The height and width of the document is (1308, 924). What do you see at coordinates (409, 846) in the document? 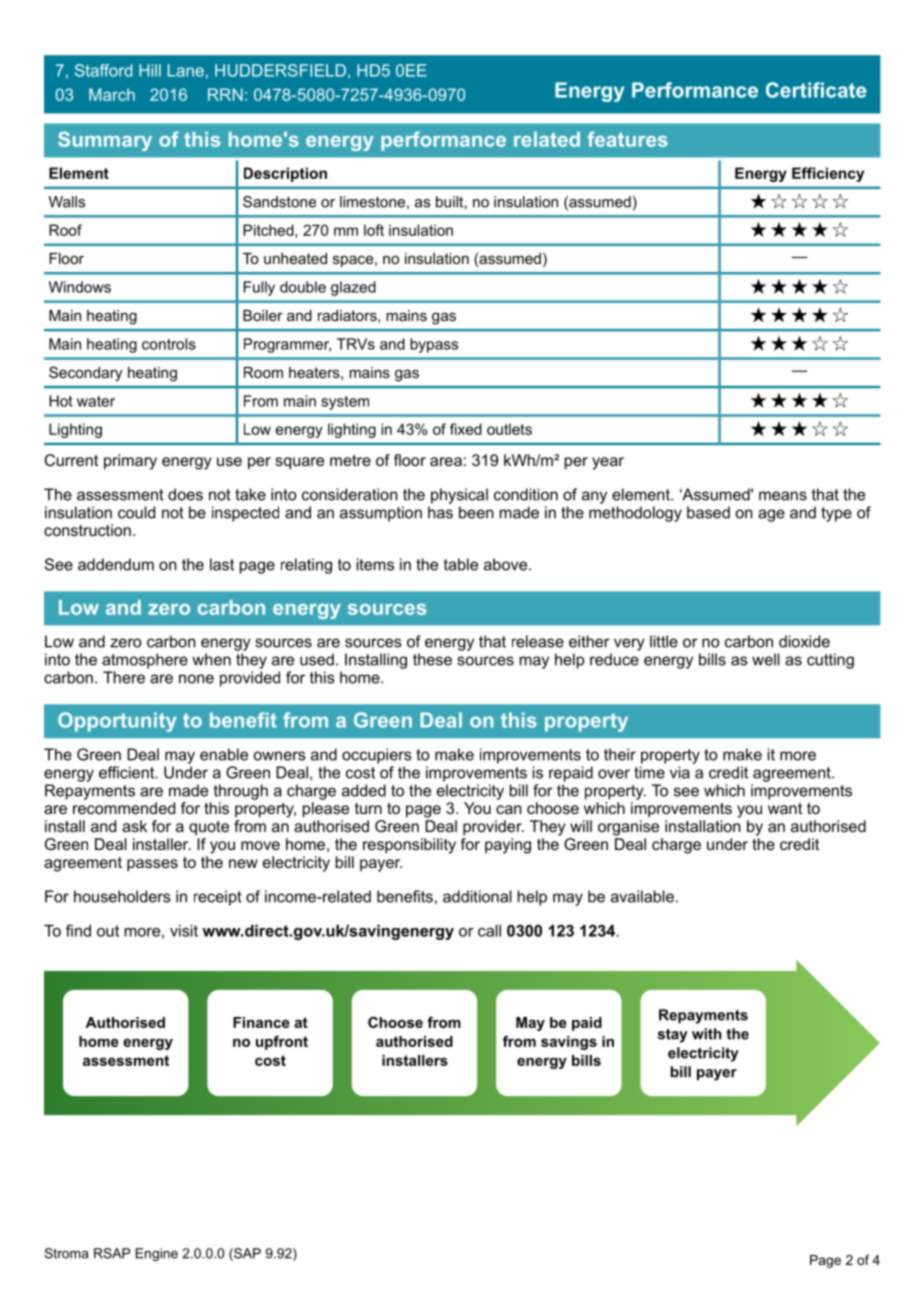
I see `responsibility` at bounding box center [409, 846].
